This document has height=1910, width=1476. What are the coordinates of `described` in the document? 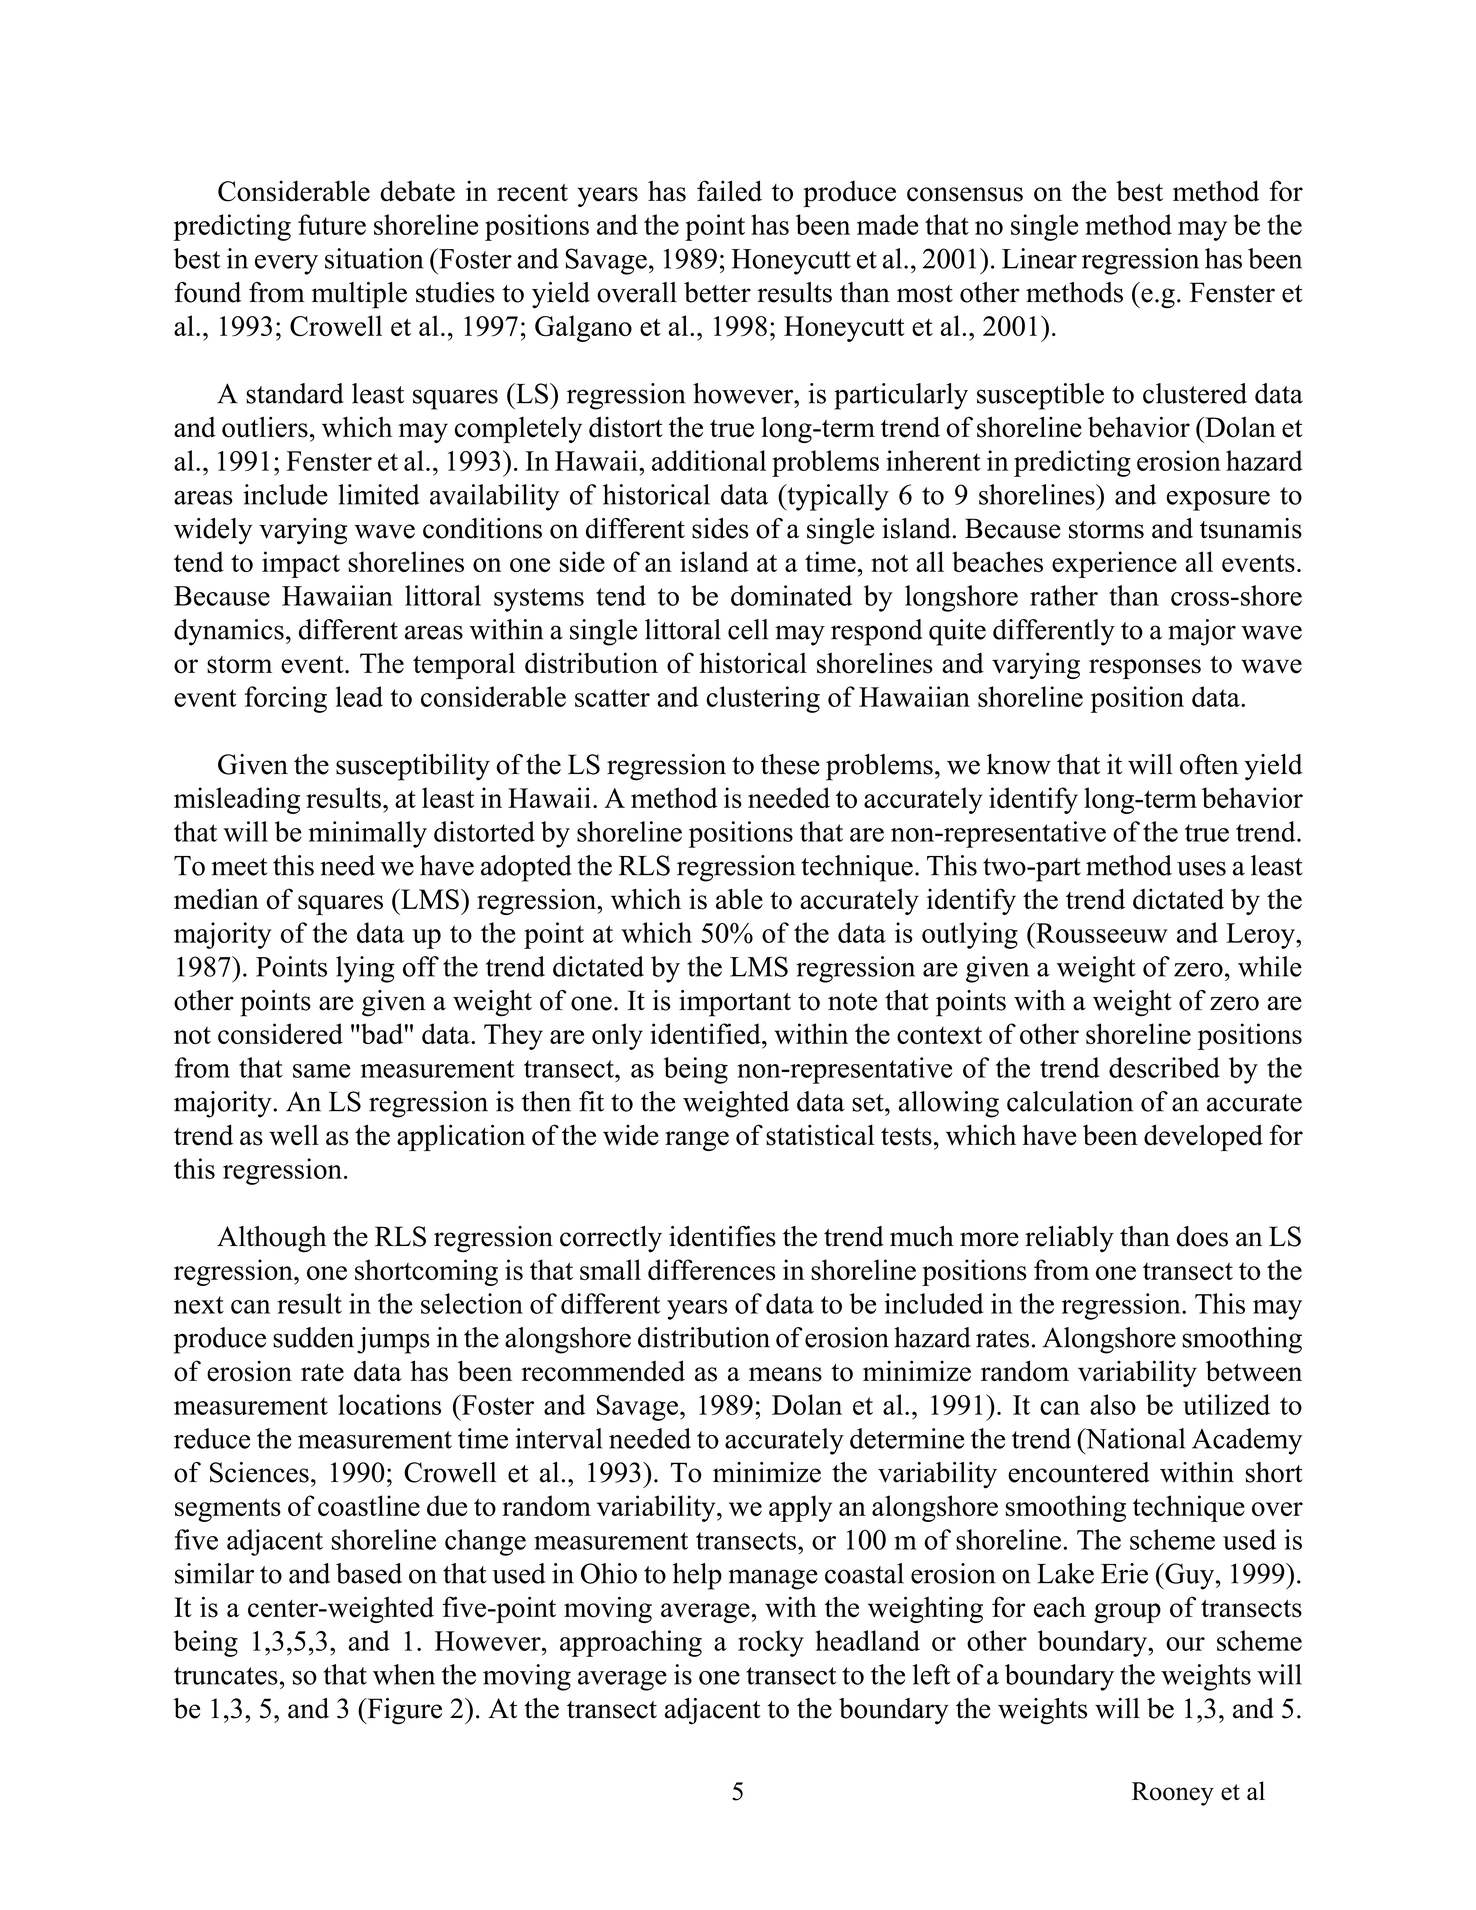 It's located at (1164, 1067).
